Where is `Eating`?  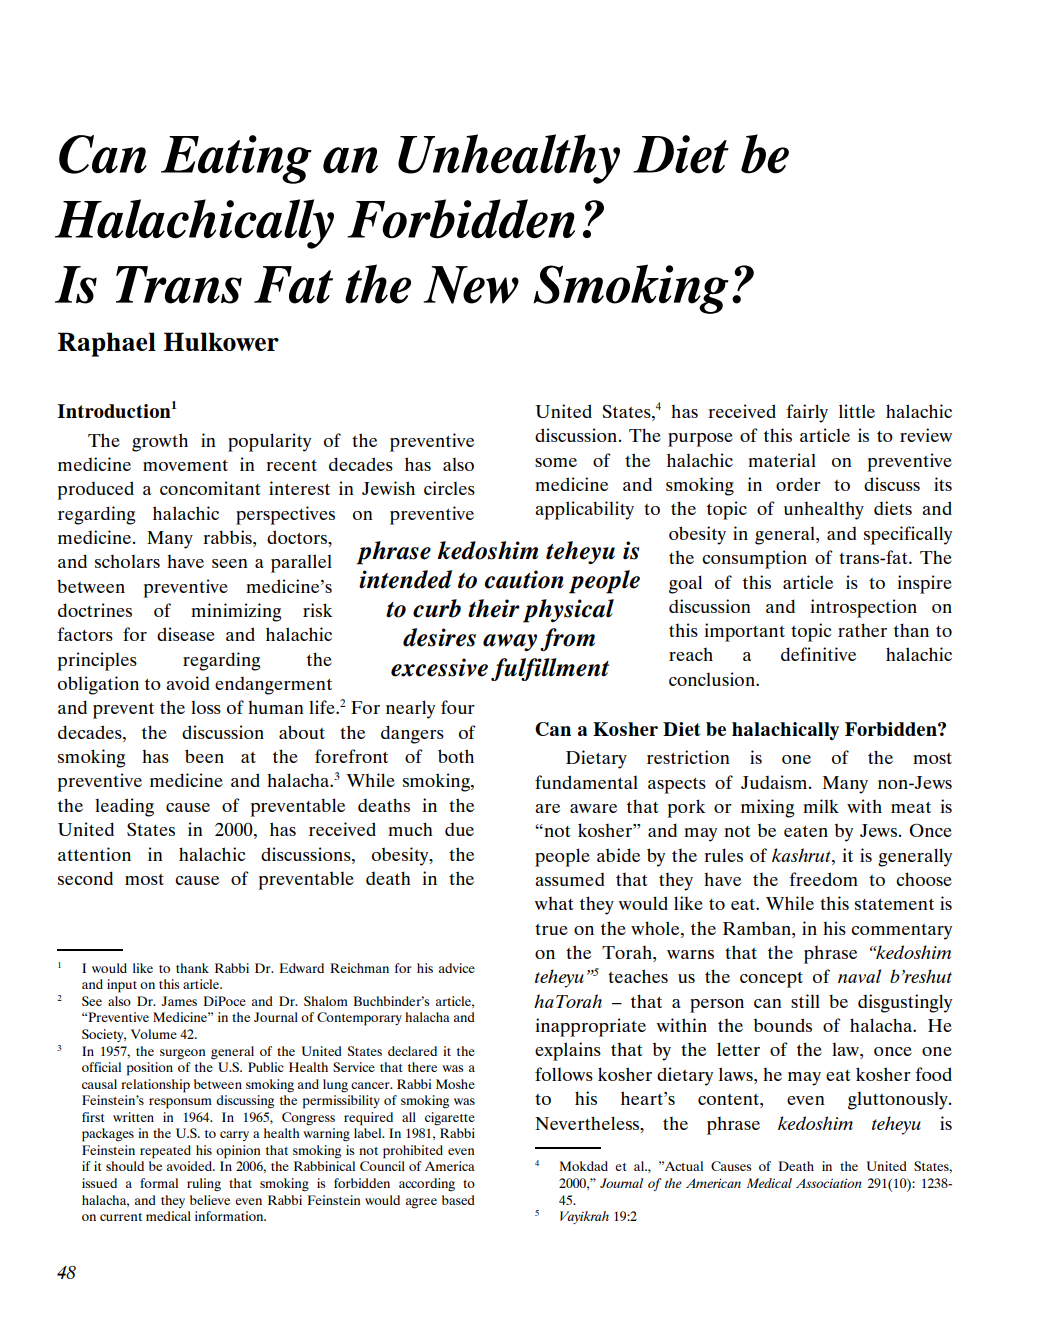 Eating is located at coordinates (236, 159).
